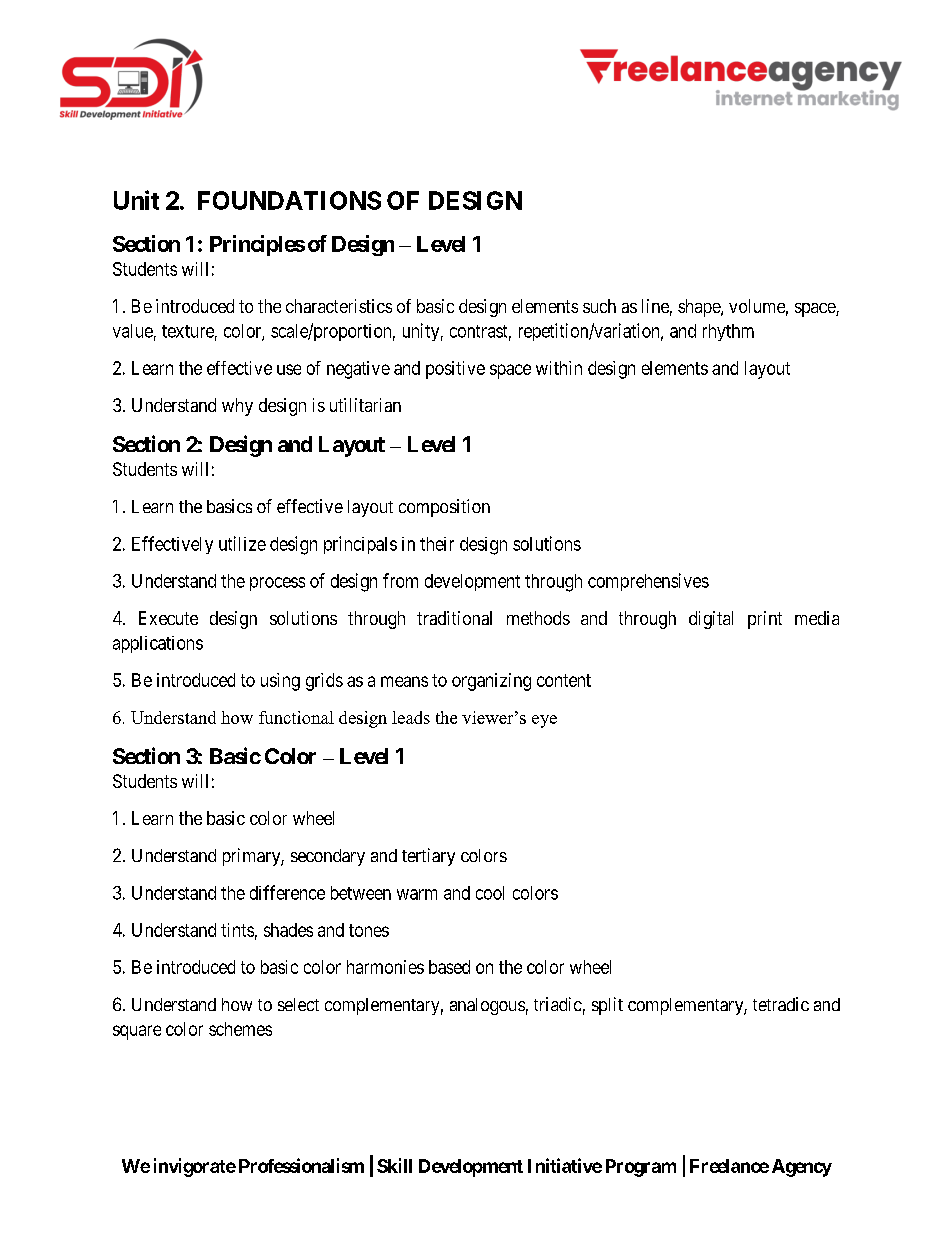 The width and height of the page is (952, 1233). I want to click on value, so click(133, 331).
